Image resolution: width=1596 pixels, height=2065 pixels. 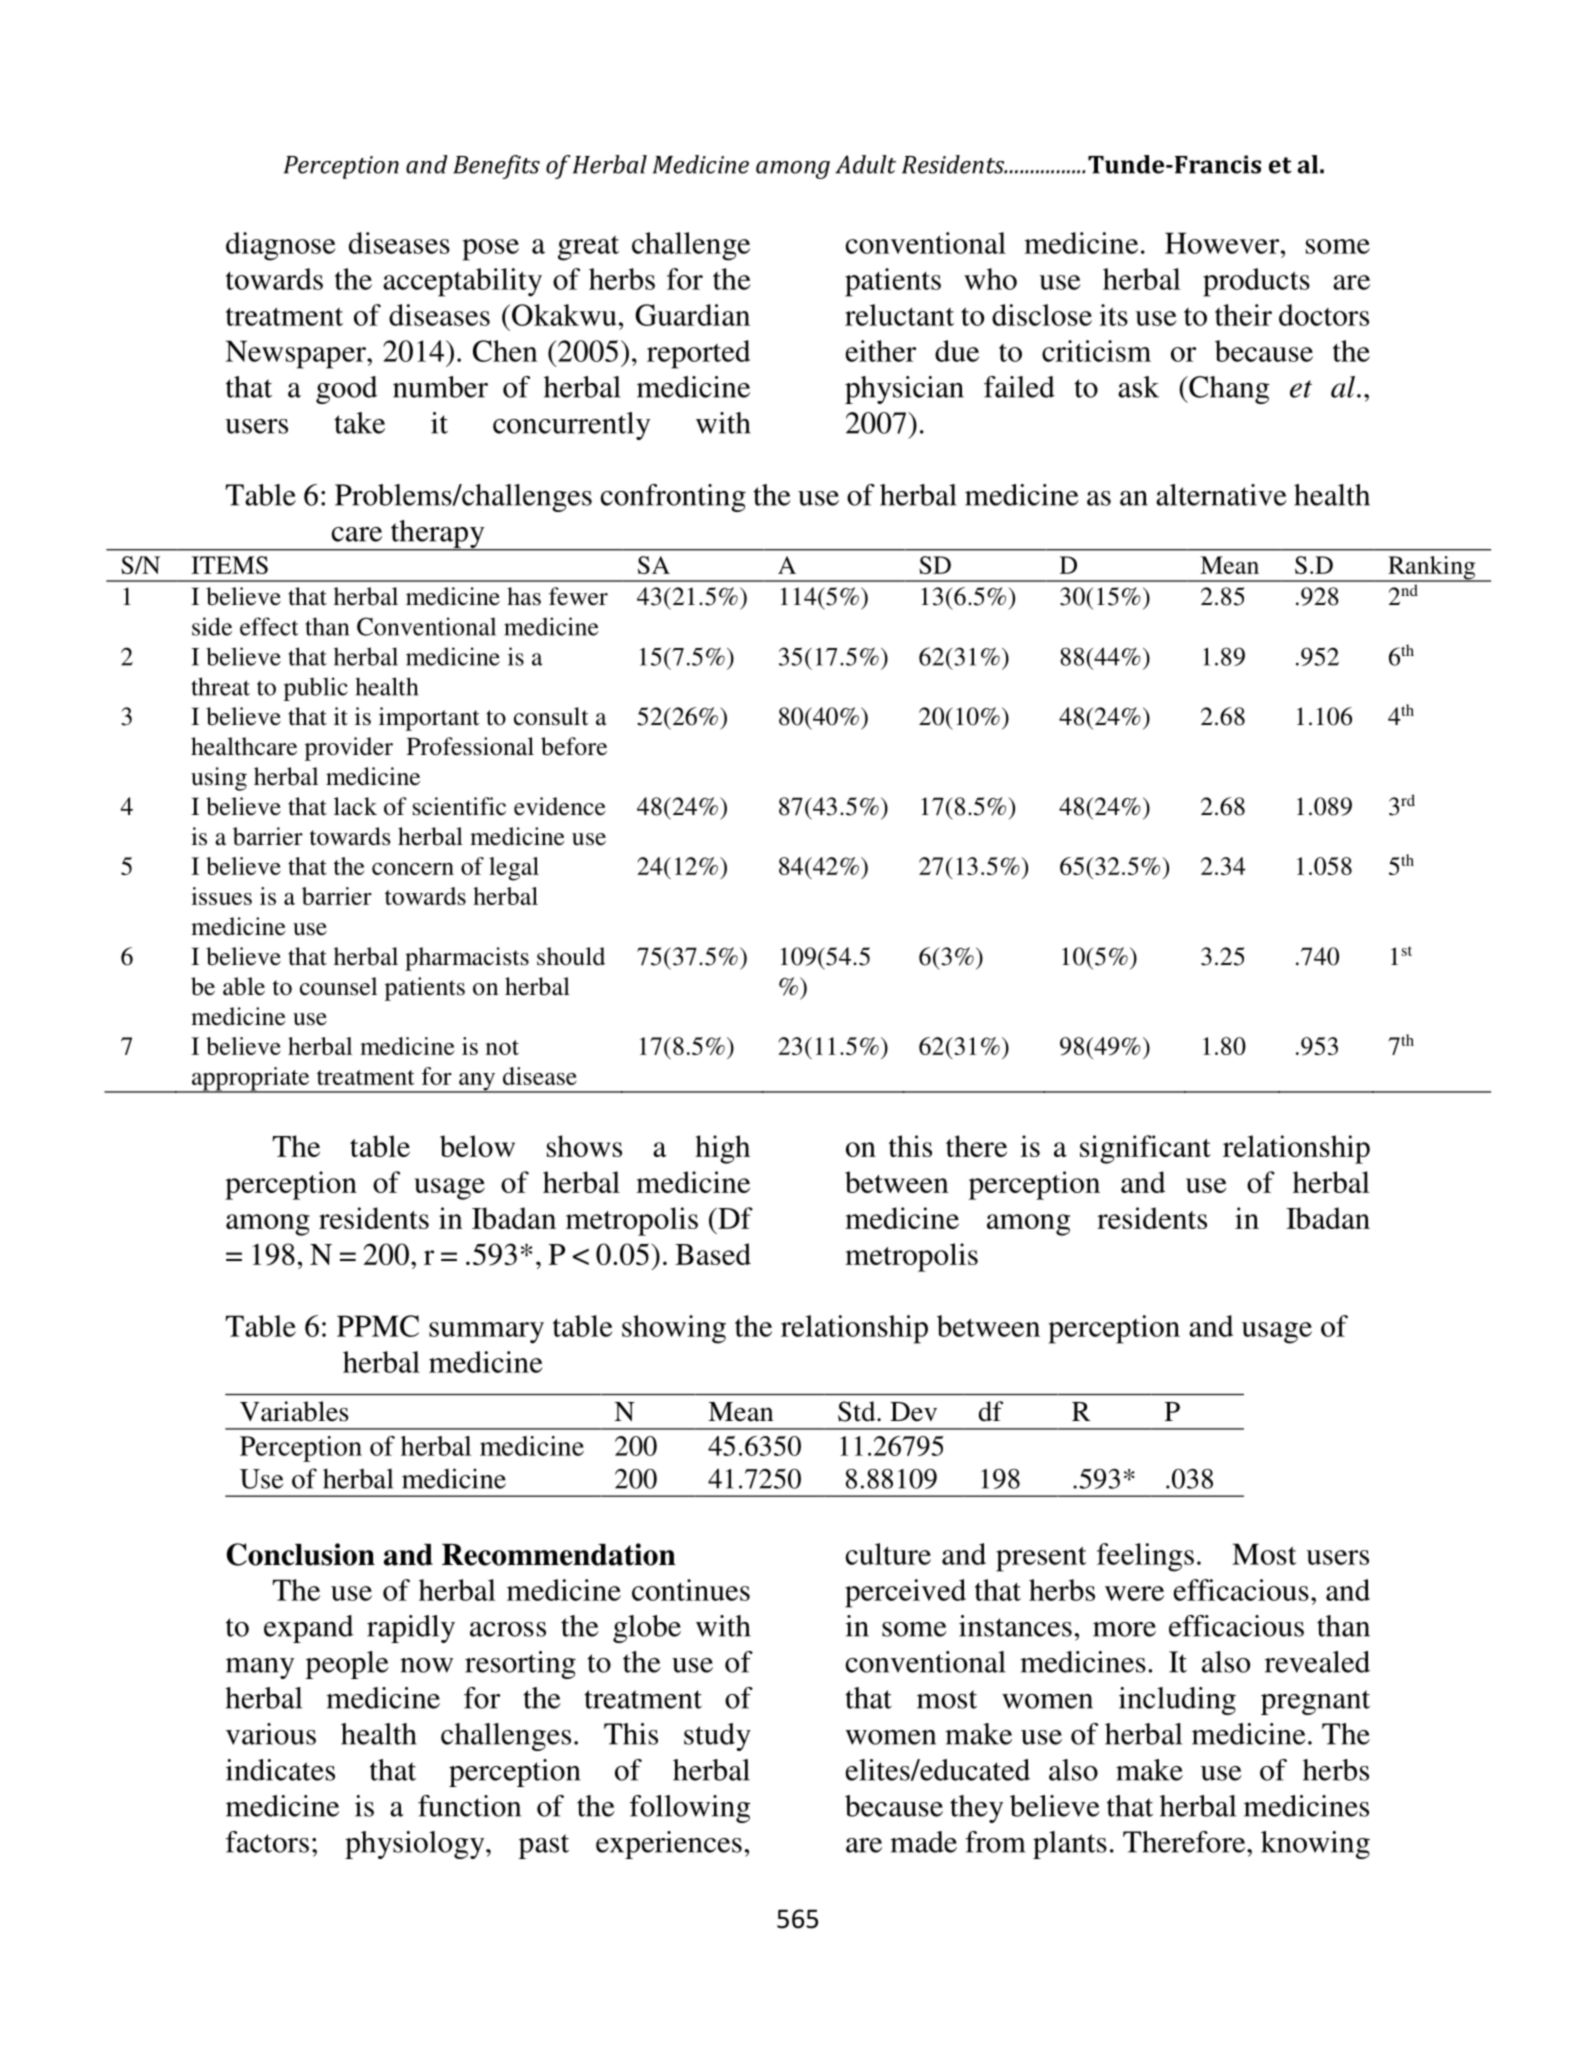 I want to click on significant, so click(x=1145, y=1149).
